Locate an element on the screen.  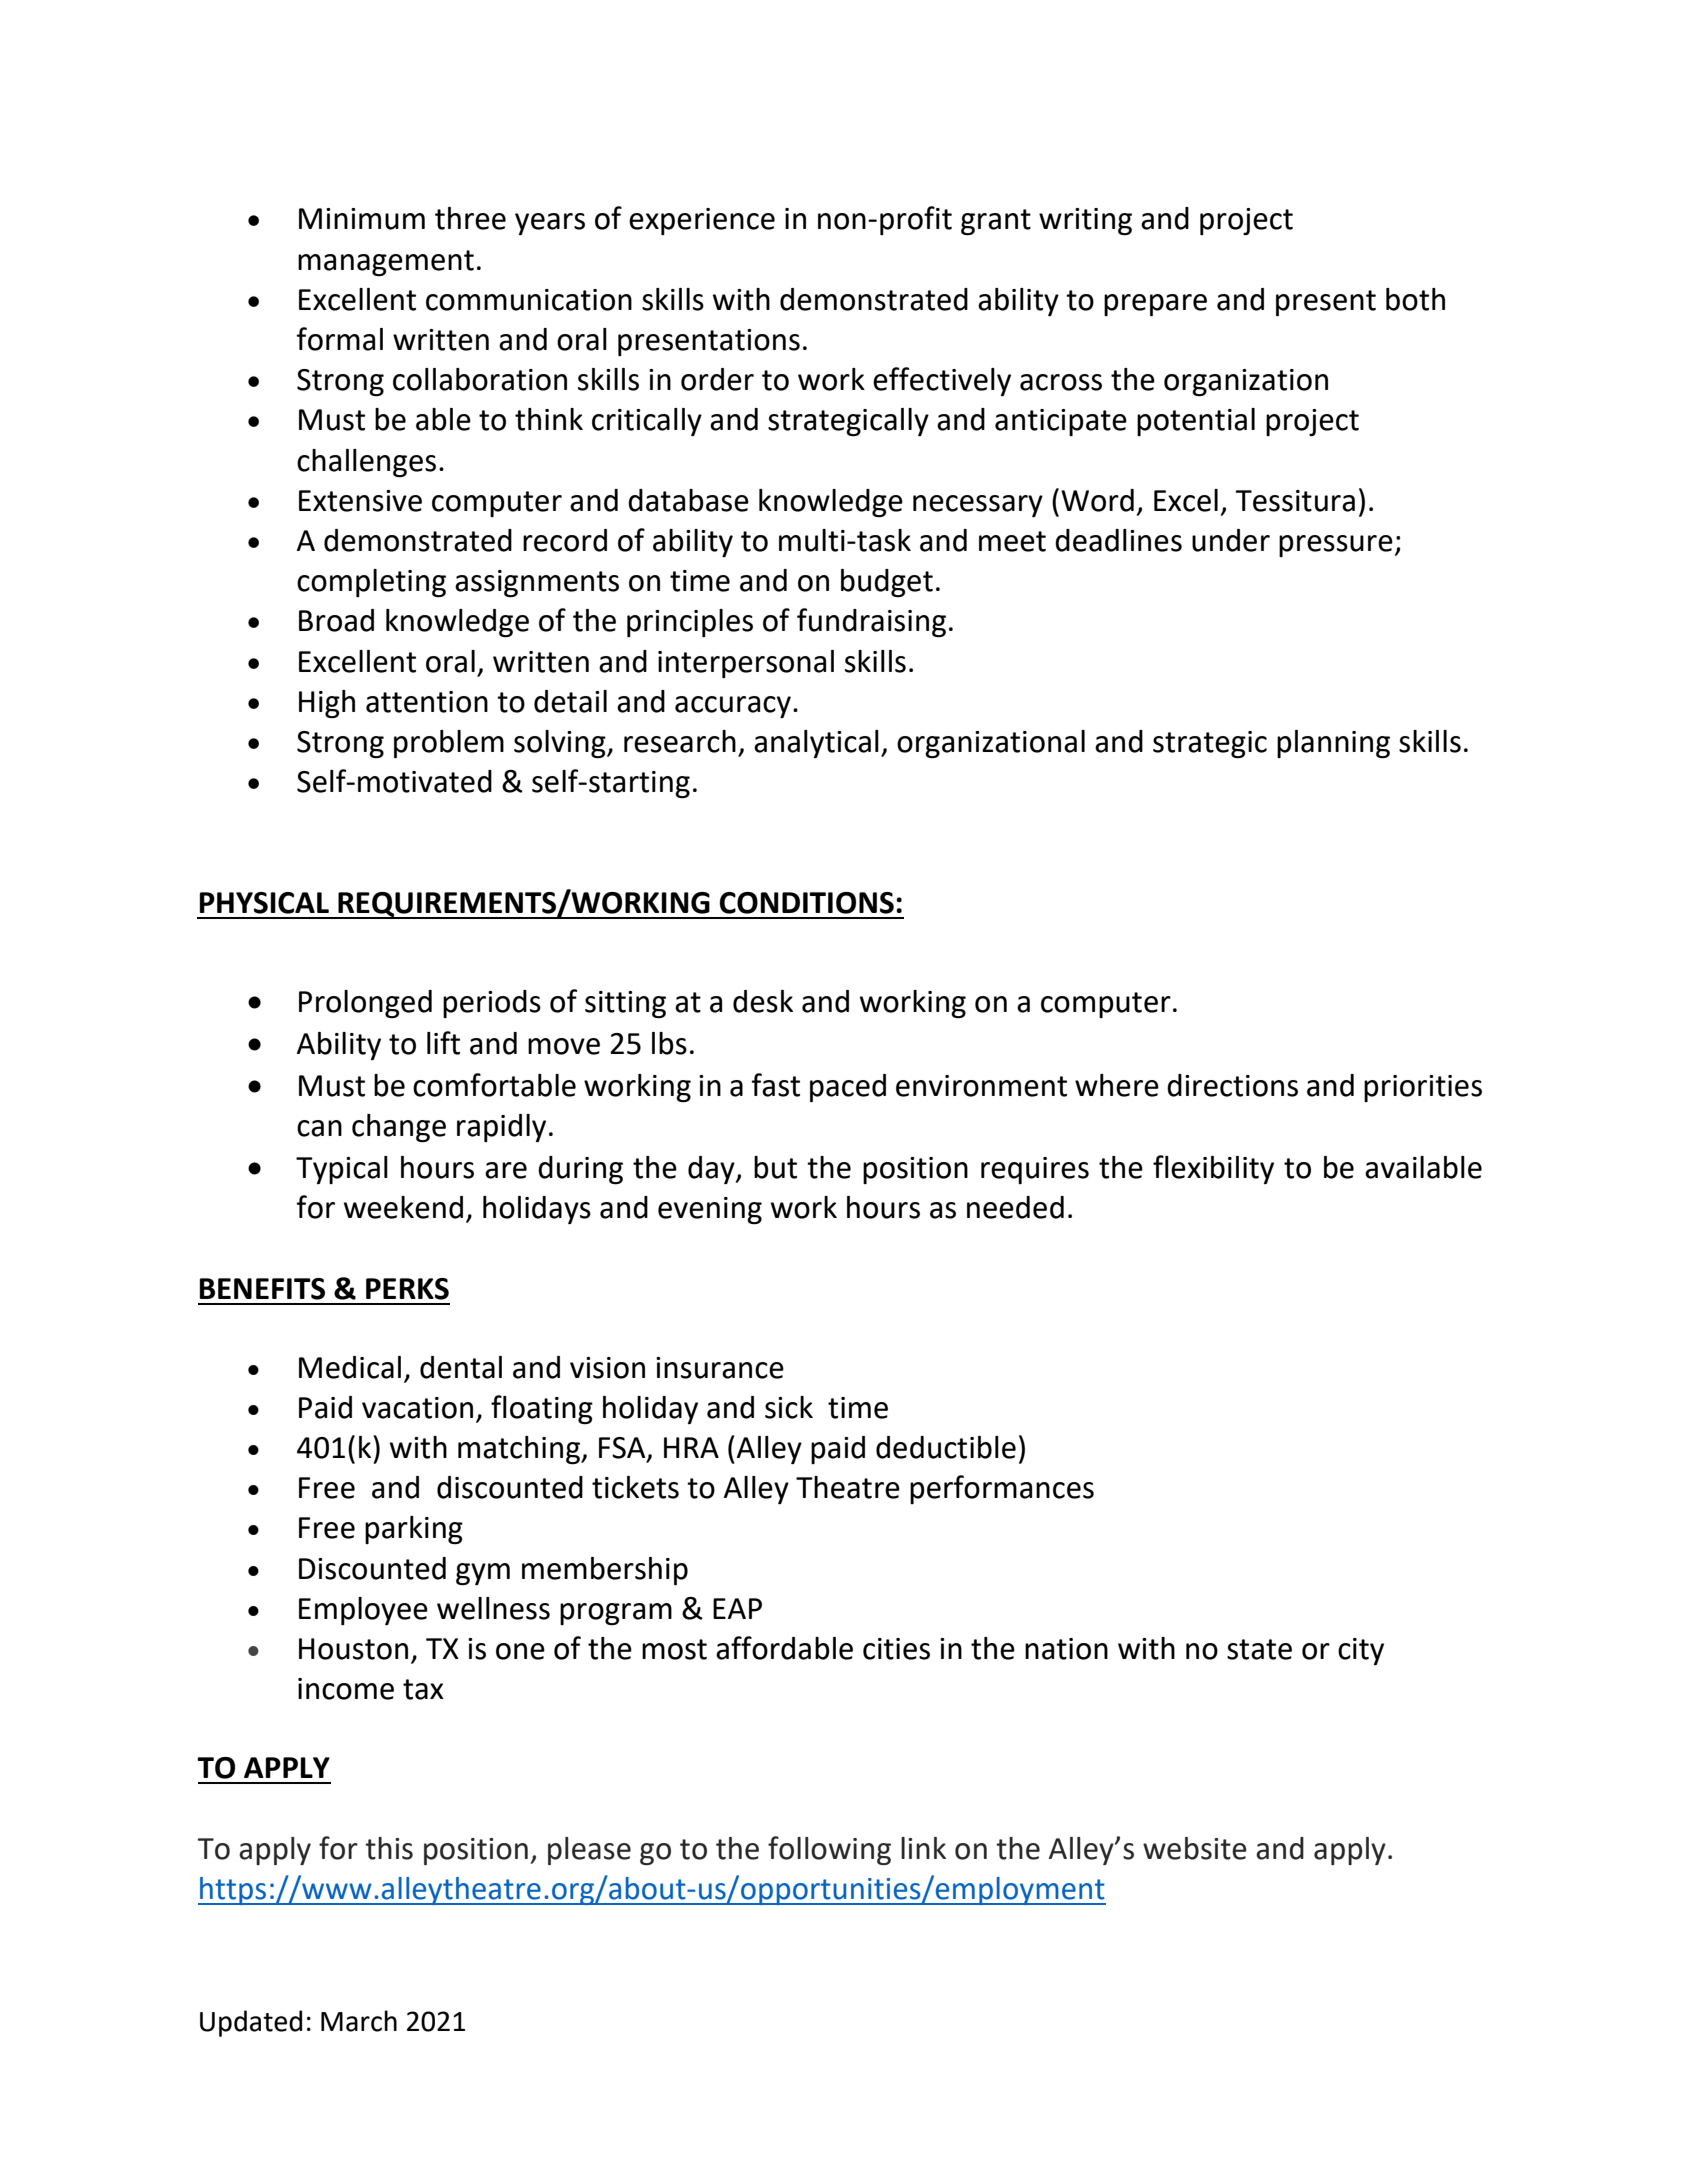
change is located at coordinates (399, 1128).
